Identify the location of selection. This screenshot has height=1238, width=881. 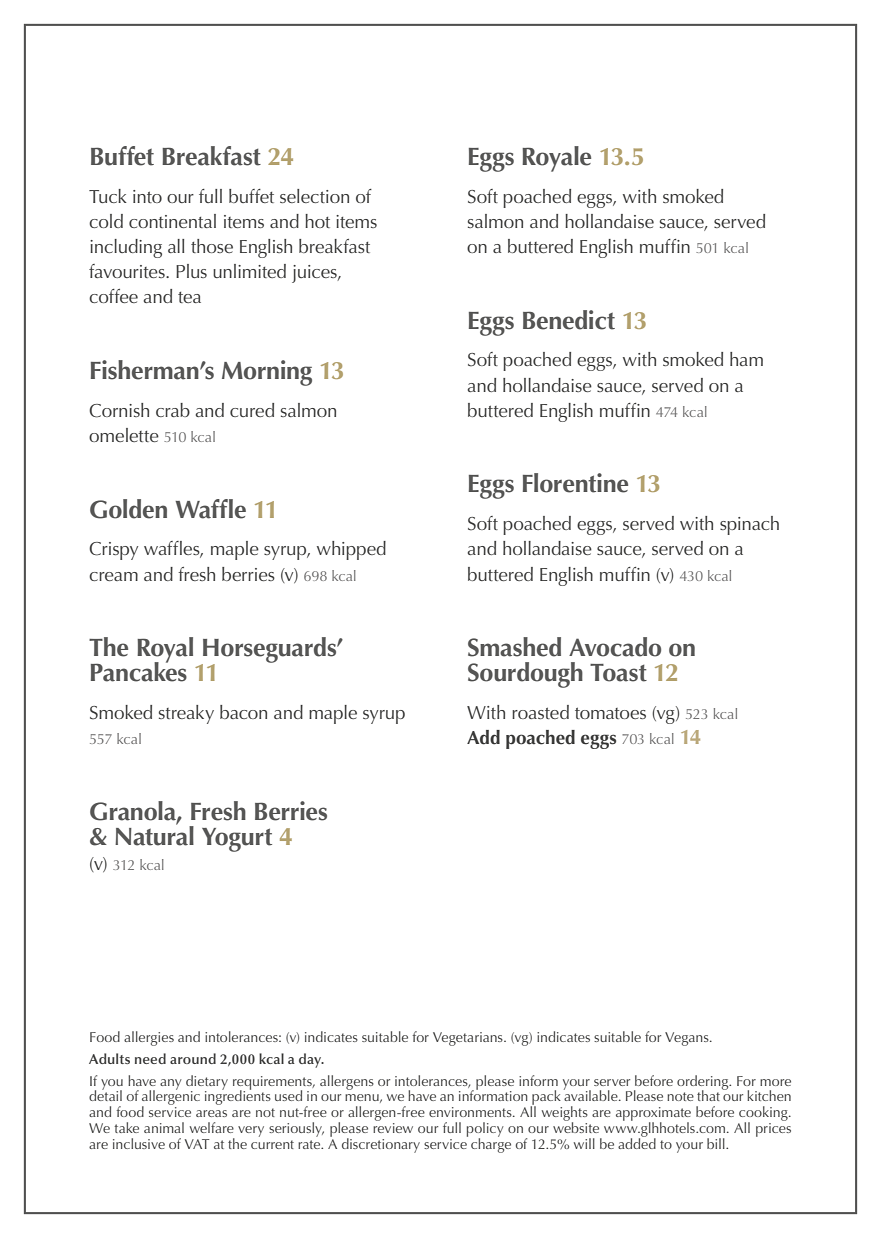
(314, 196).
